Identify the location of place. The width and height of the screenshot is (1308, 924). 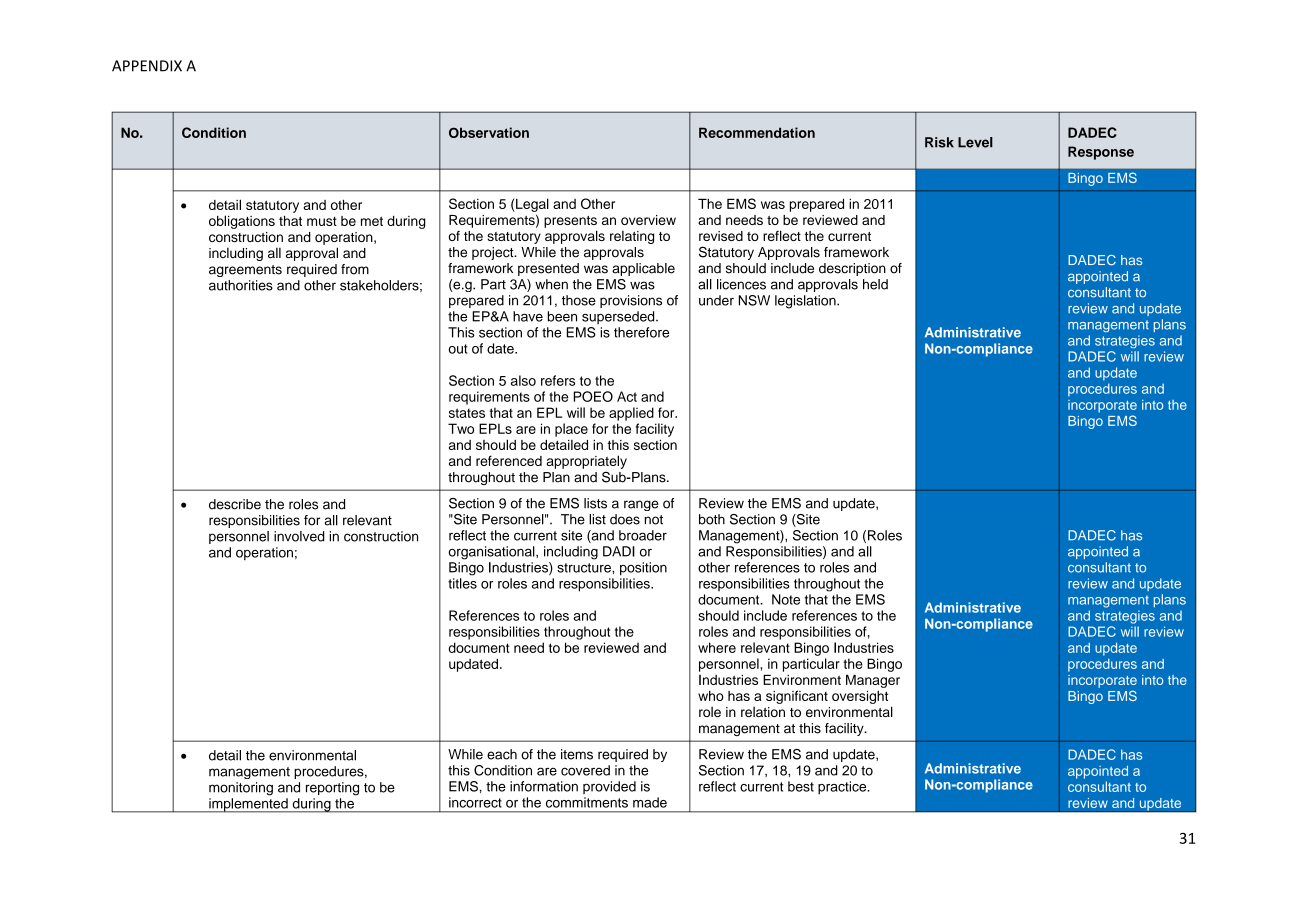
(571, 430).
